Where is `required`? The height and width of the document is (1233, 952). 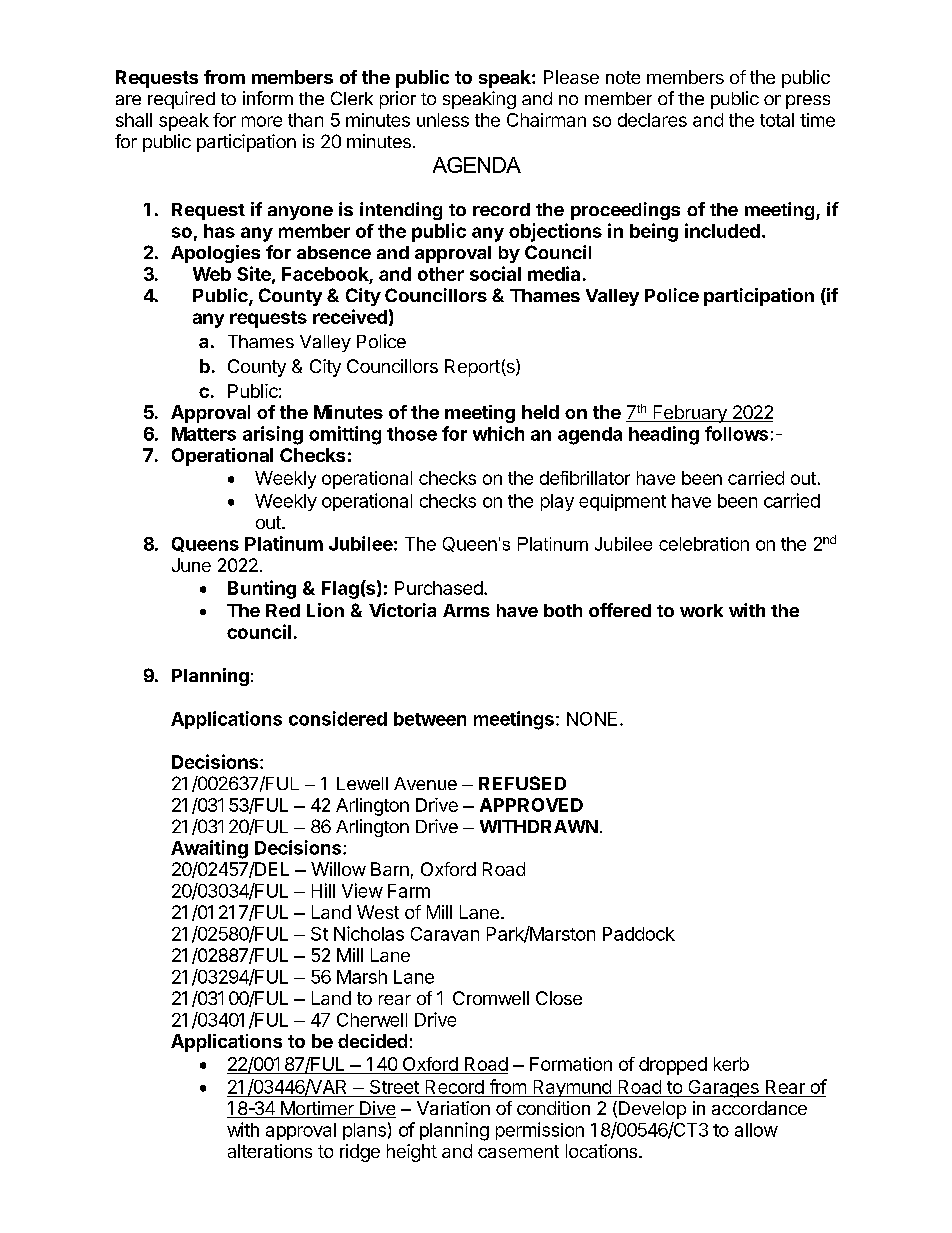 required is located at coordinates (181, 100).
